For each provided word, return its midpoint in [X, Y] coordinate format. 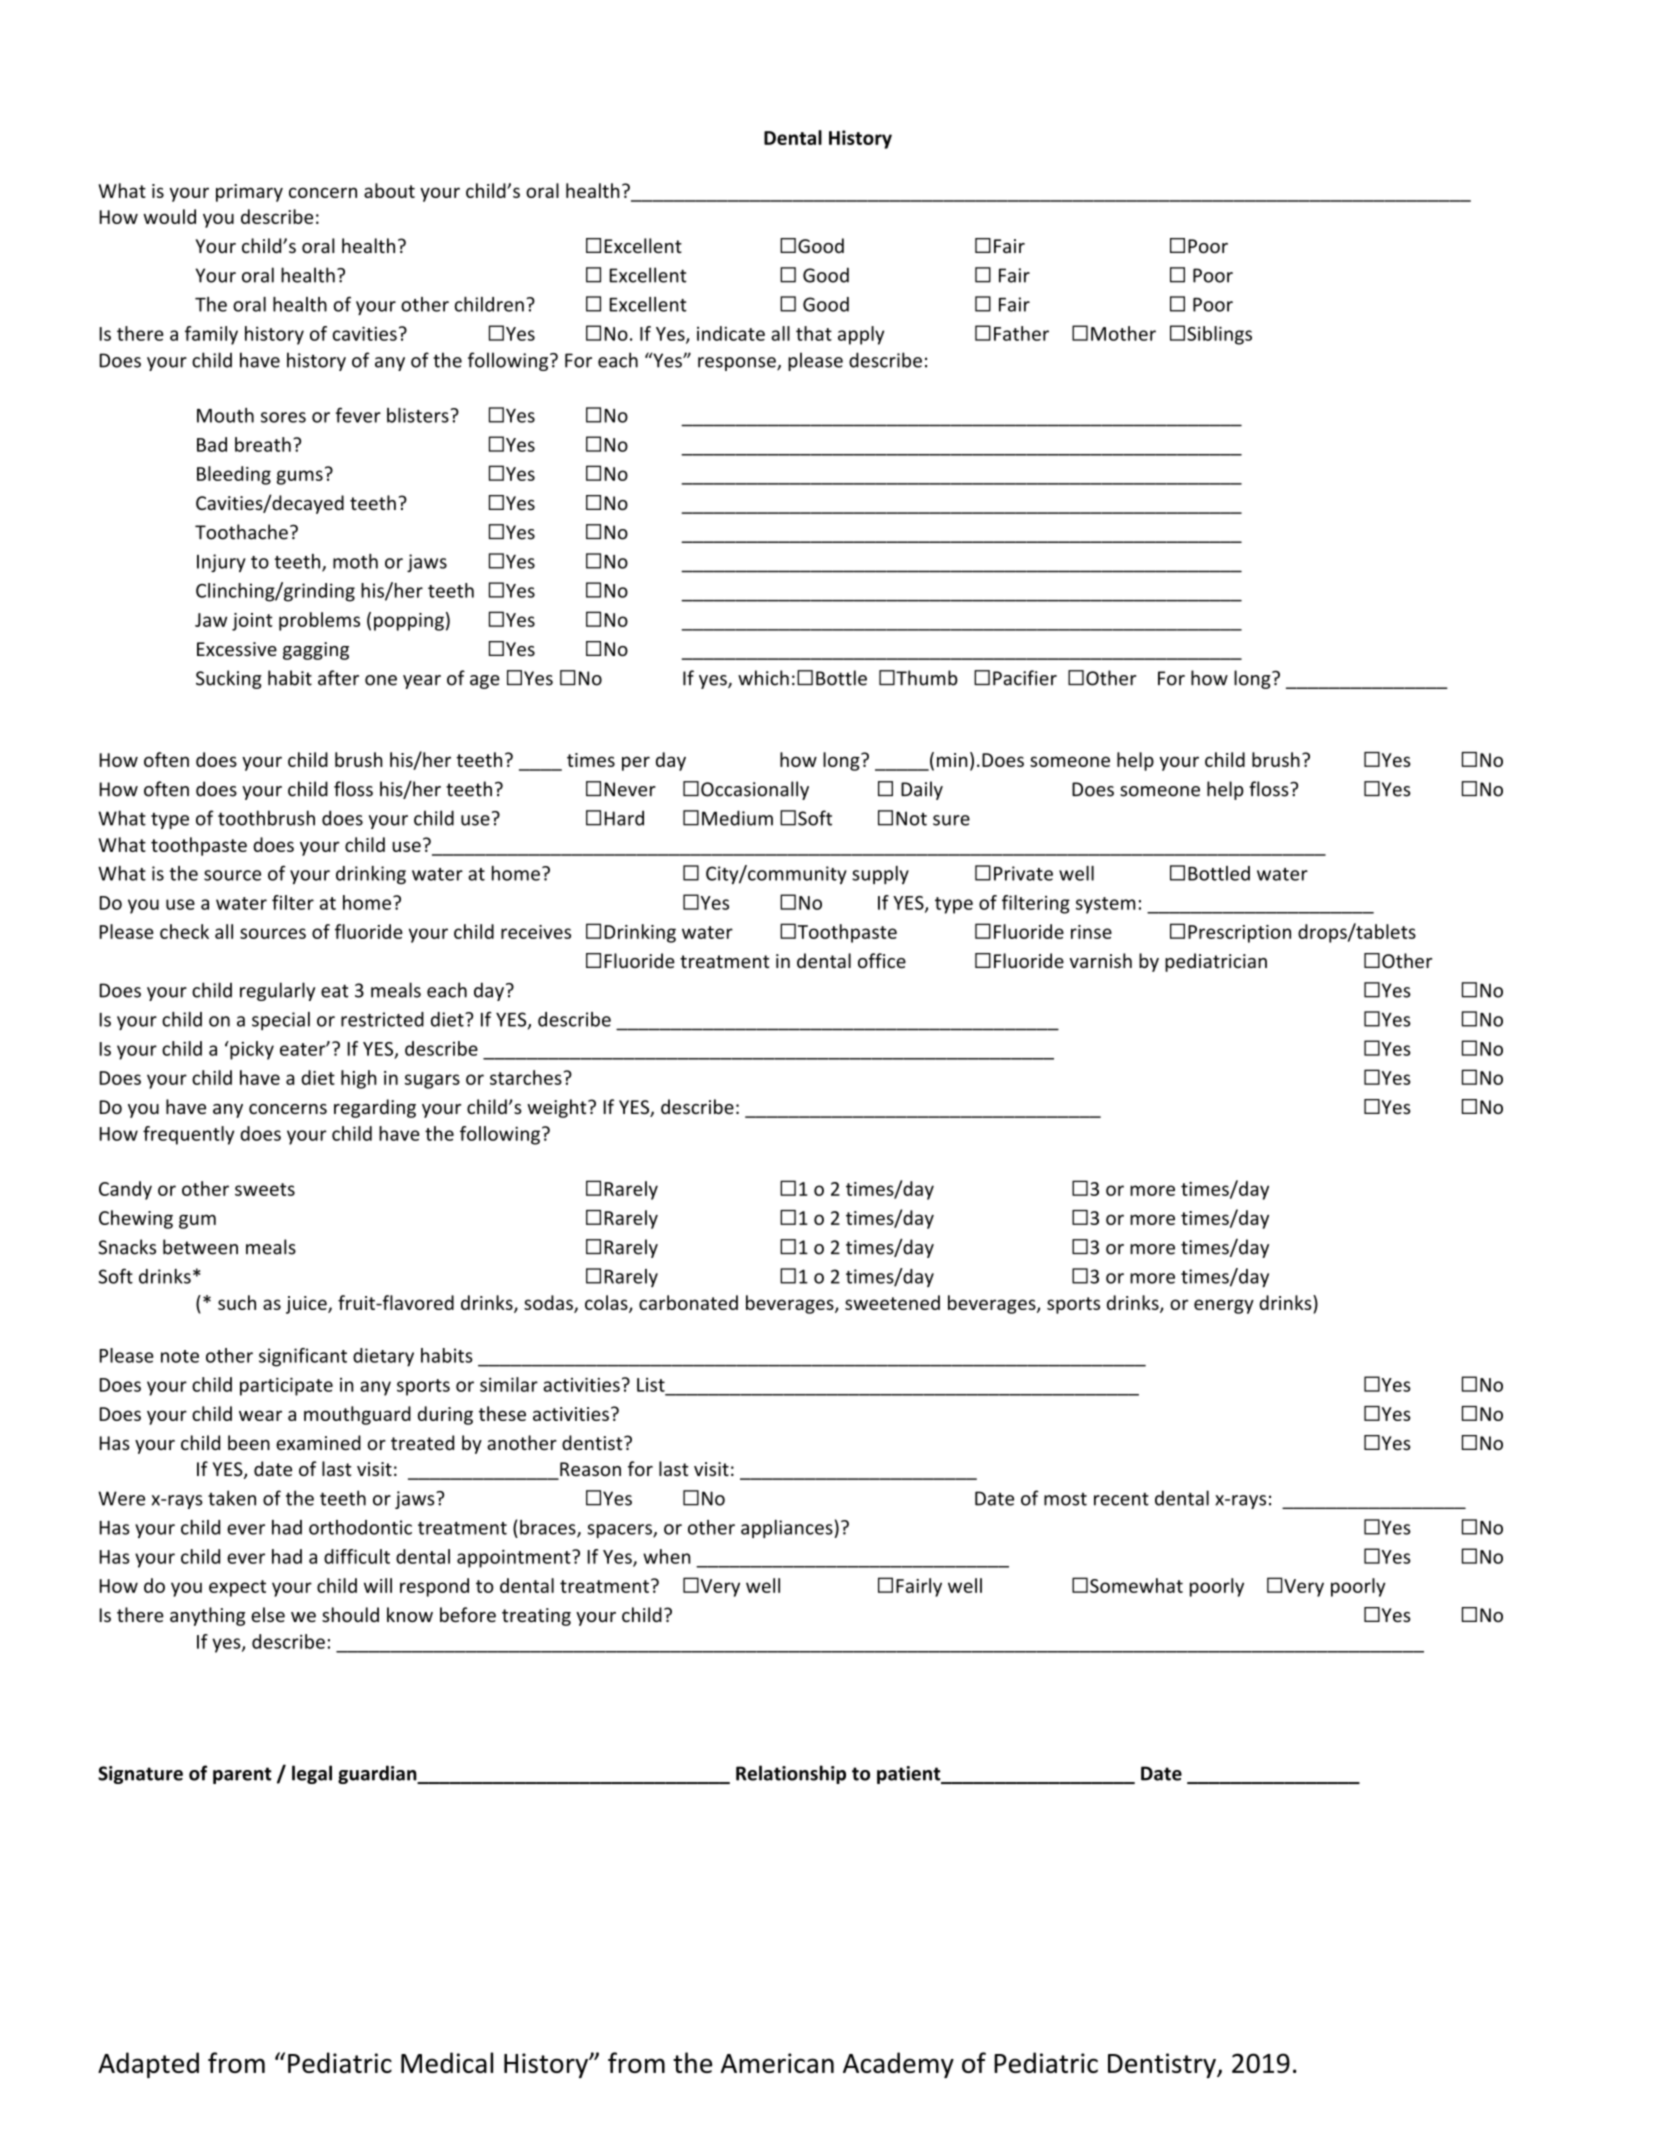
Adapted [148, 2065]
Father [1021, 333]
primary [249, 193]
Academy [898, 2065]
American [777, 2063]
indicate [731, 333]
